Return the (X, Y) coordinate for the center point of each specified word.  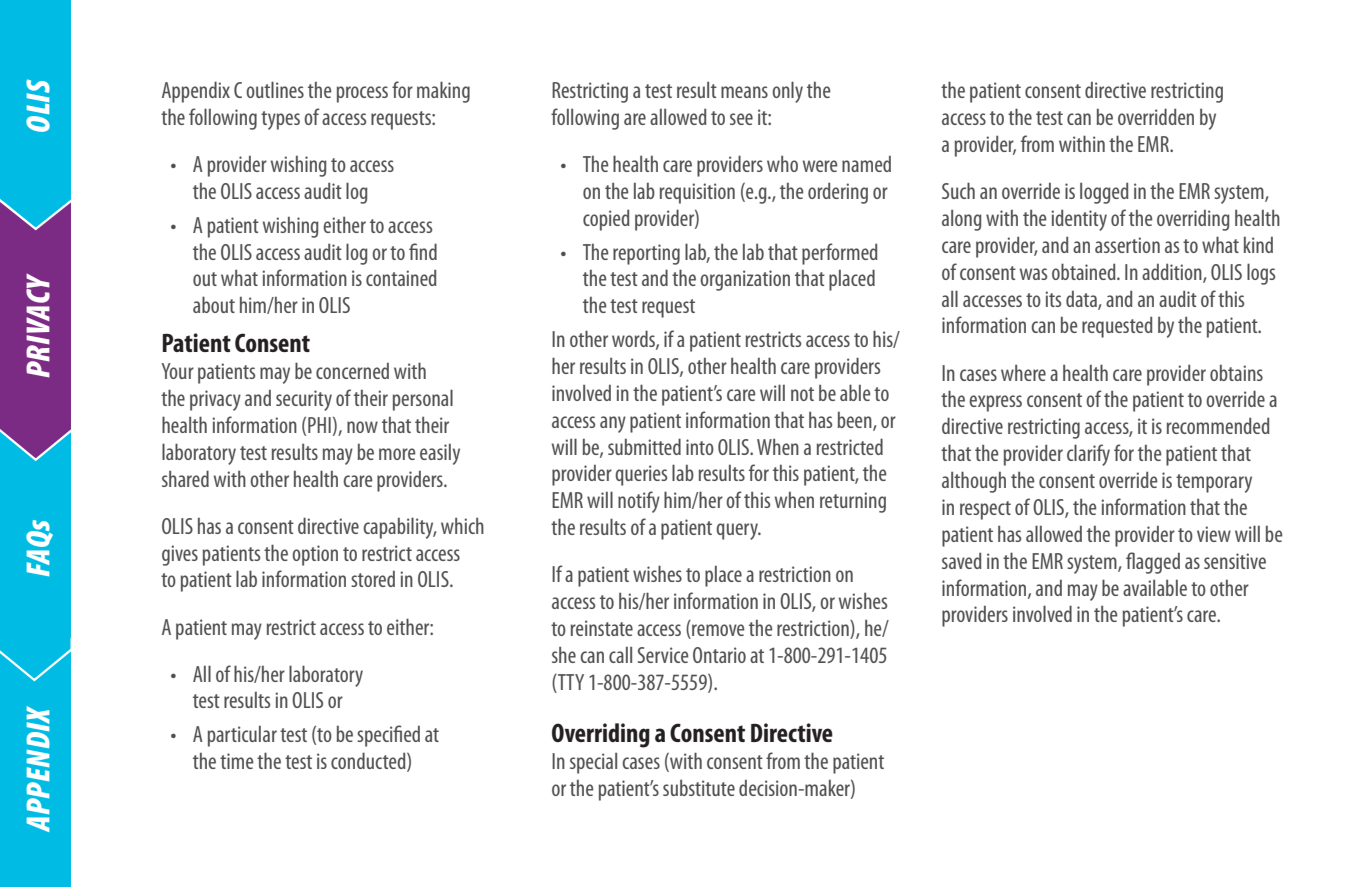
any (613, 424)
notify (639, 502)
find (423, 251)
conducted (369, 762)
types (280, 120)
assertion (1127, 245)
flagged (1153, 563)
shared (185, 478)
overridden (1156, 116)
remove (717, 631)
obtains (1236, 373)
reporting (646, 254)
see (741, 119)
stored (373, 579)
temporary (1214, 483)
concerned (352, 371)
